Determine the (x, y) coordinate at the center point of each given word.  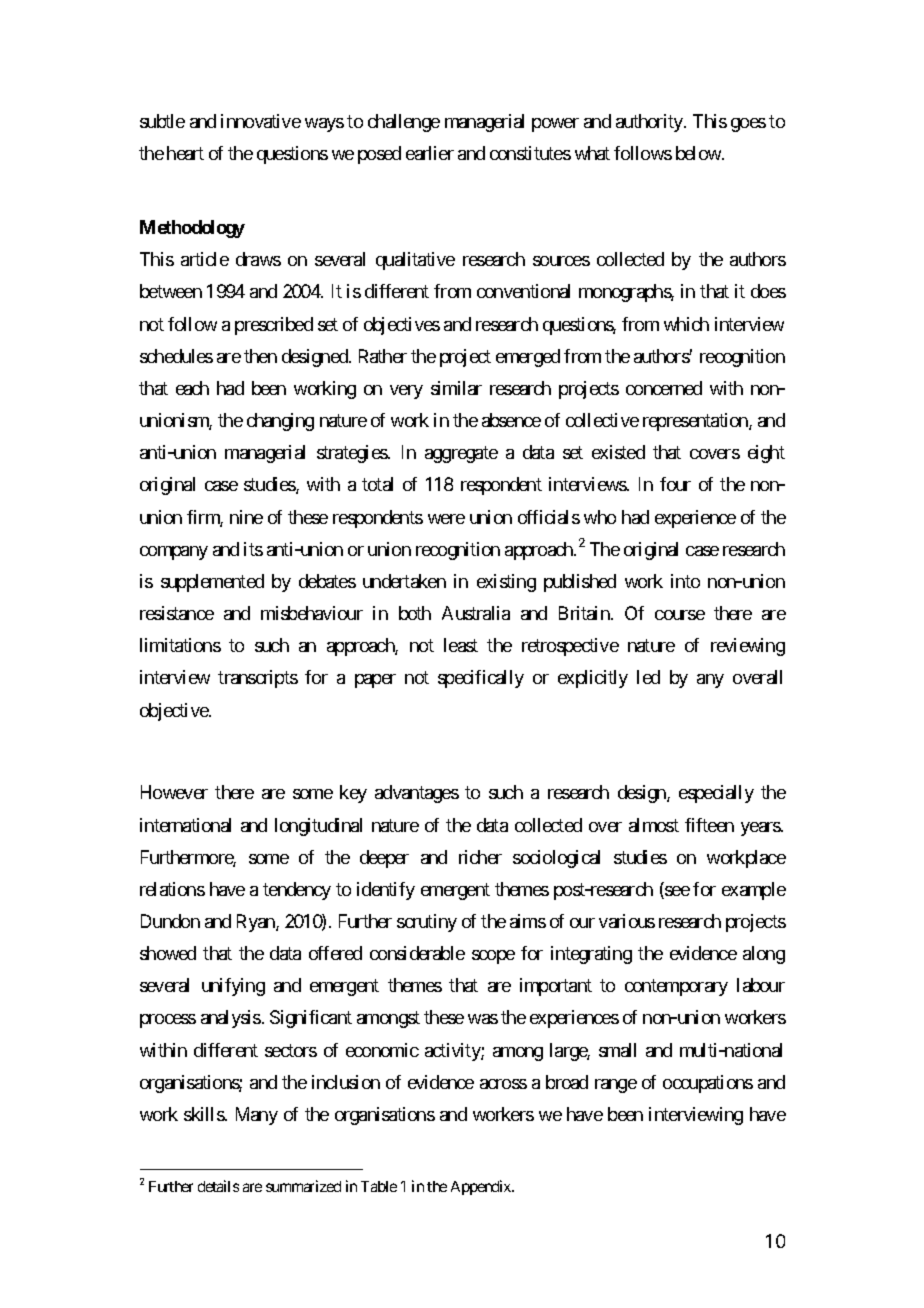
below (699, 153)
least (461, 645)
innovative (261, 121)
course (680, 615)
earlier (430, 153)
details (218, 1186)
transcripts (258, 679)
